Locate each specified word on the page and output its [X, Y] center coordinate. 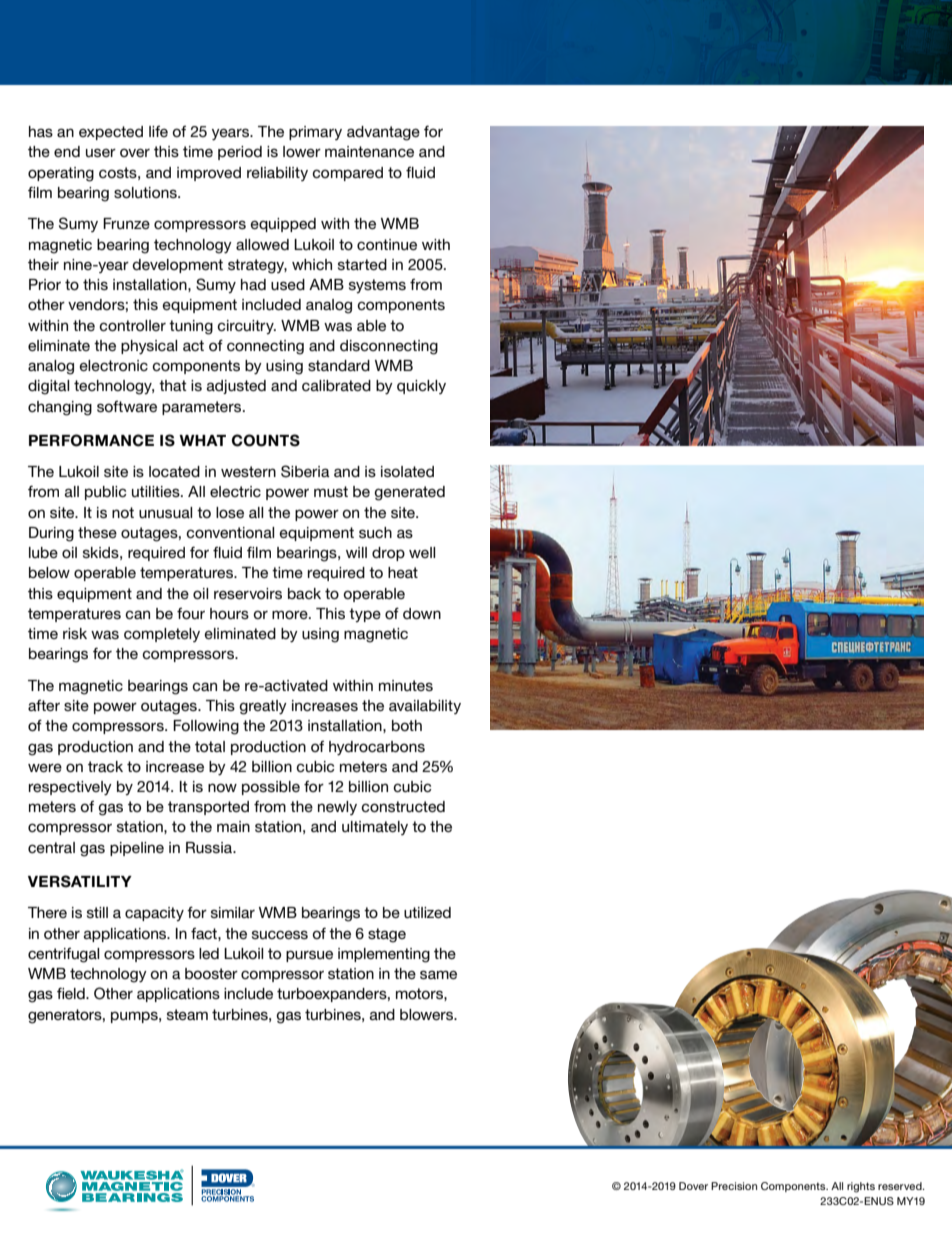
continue [387, 244]
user [101, 152]
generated [409, 493]
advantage [383, 133]
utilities [157, 491]
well [422, 552]
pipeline [137, 849]
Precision [734, 1186]
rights [861, 1187]
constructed [403, 806]
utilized [427, 912]
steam [187, 1014]
